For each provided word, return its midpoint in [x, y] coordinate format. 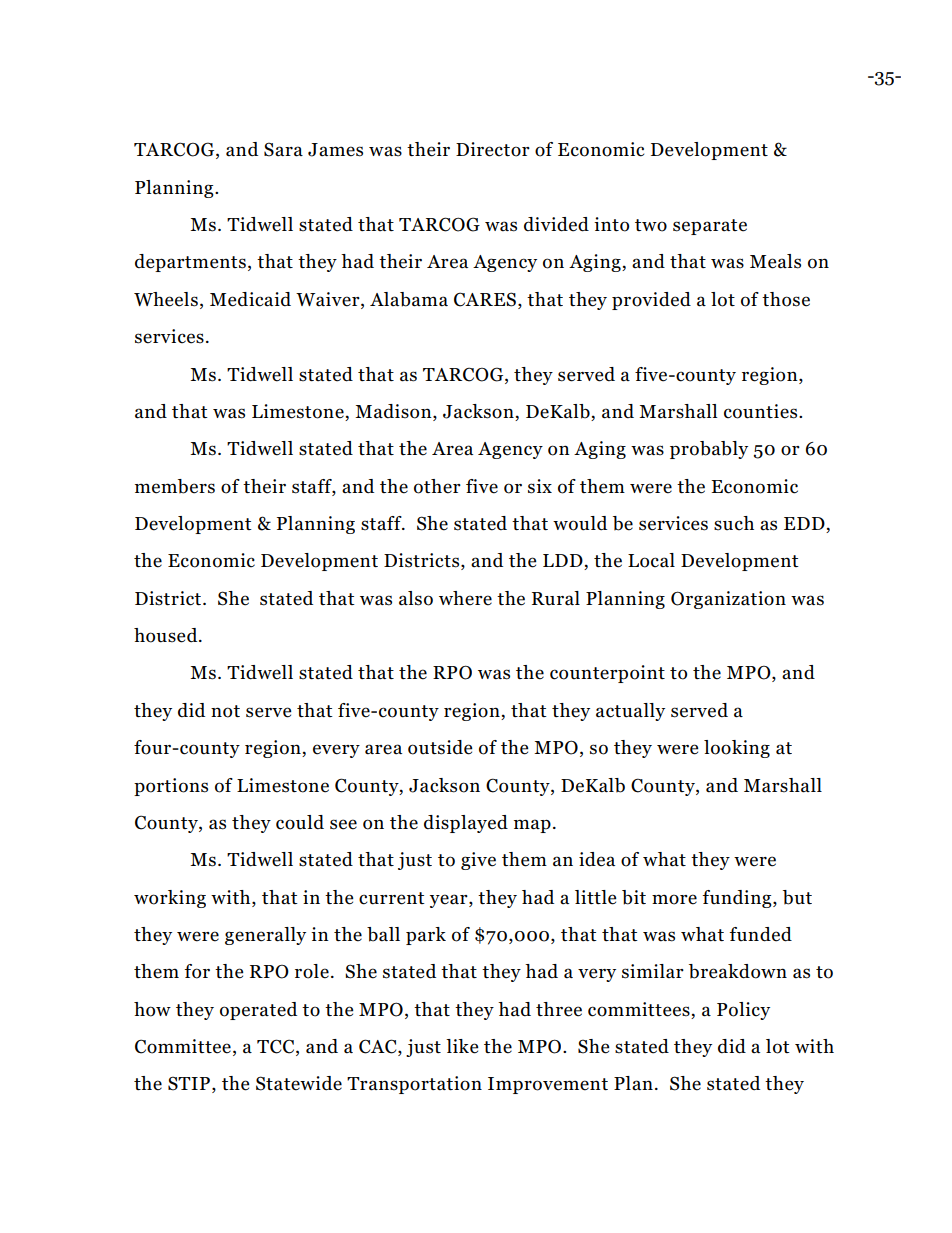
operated [258, 1011]
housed [167, 635]
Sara [283, 149]
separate [710, 227]
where [465, 598]
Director [493, 149]
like [462, 1046]
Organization [728, 600]
